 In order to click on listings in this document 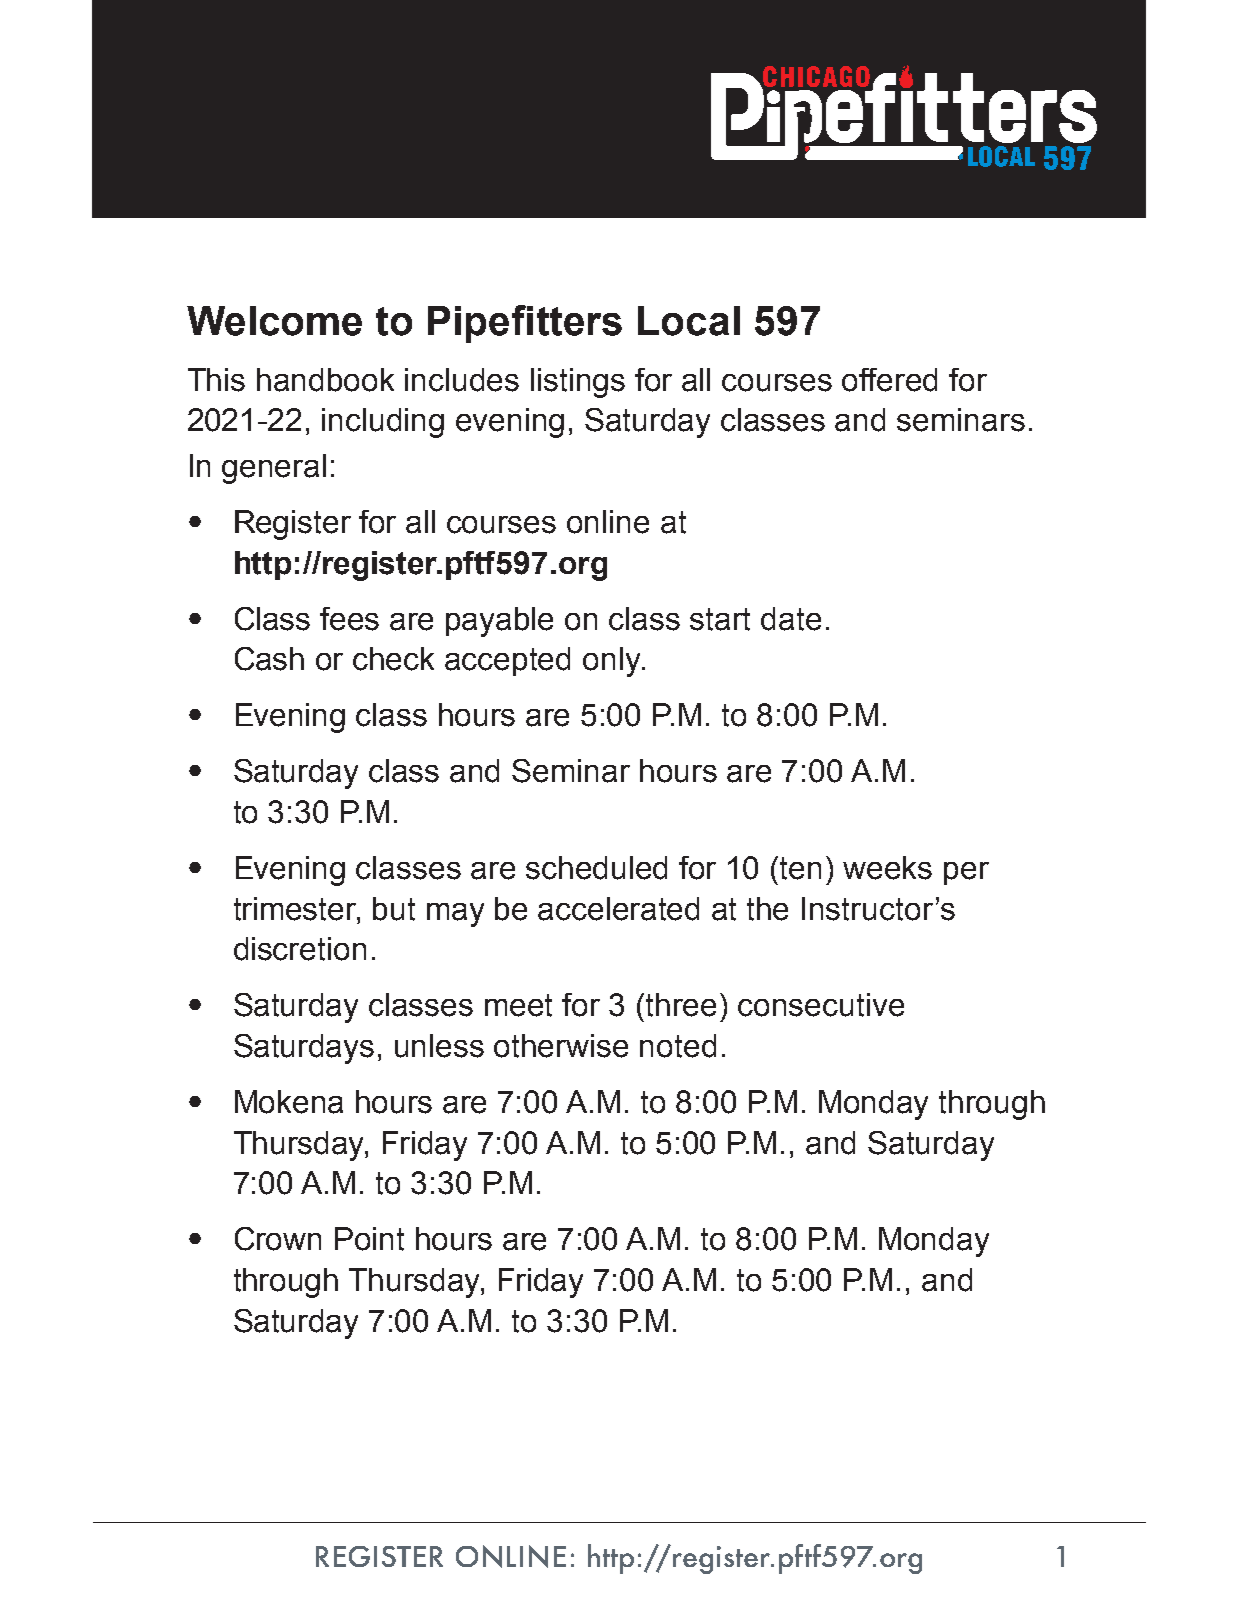, I will do `click(578, 383)`.
